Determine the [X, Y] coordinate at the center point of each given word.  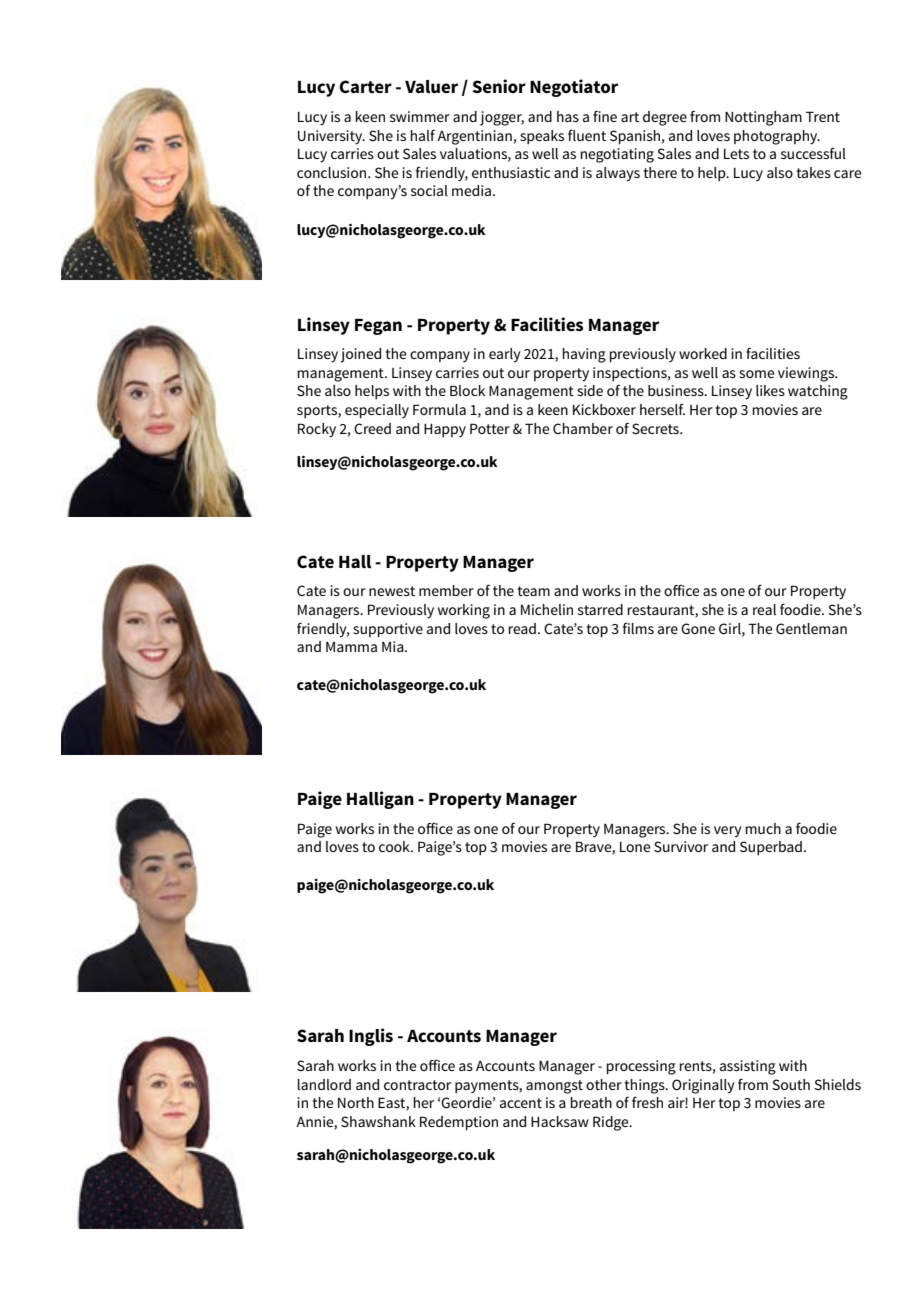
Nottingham [763, 118]
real [764, 609]
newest [392, 591]
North [356, 1102]
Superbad [771, 848]
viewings [807, 374]
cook [395, 846]
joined [361, 355]
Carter [365, 87]
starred [600, 609]
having [584, 355]
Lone [635, 847]
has [568, 116]
